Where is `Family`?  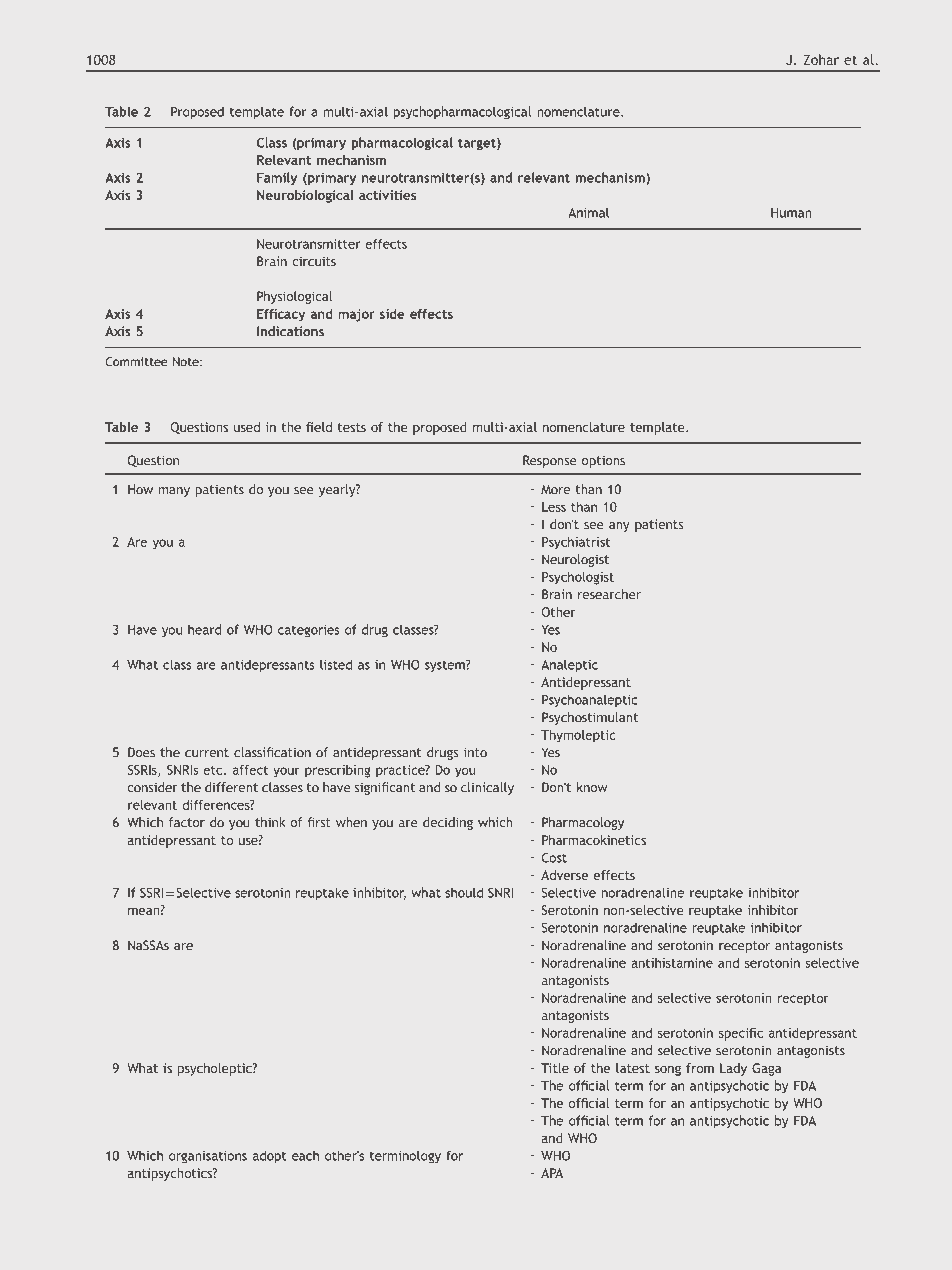
Family is located at coordinates (277, 178).
